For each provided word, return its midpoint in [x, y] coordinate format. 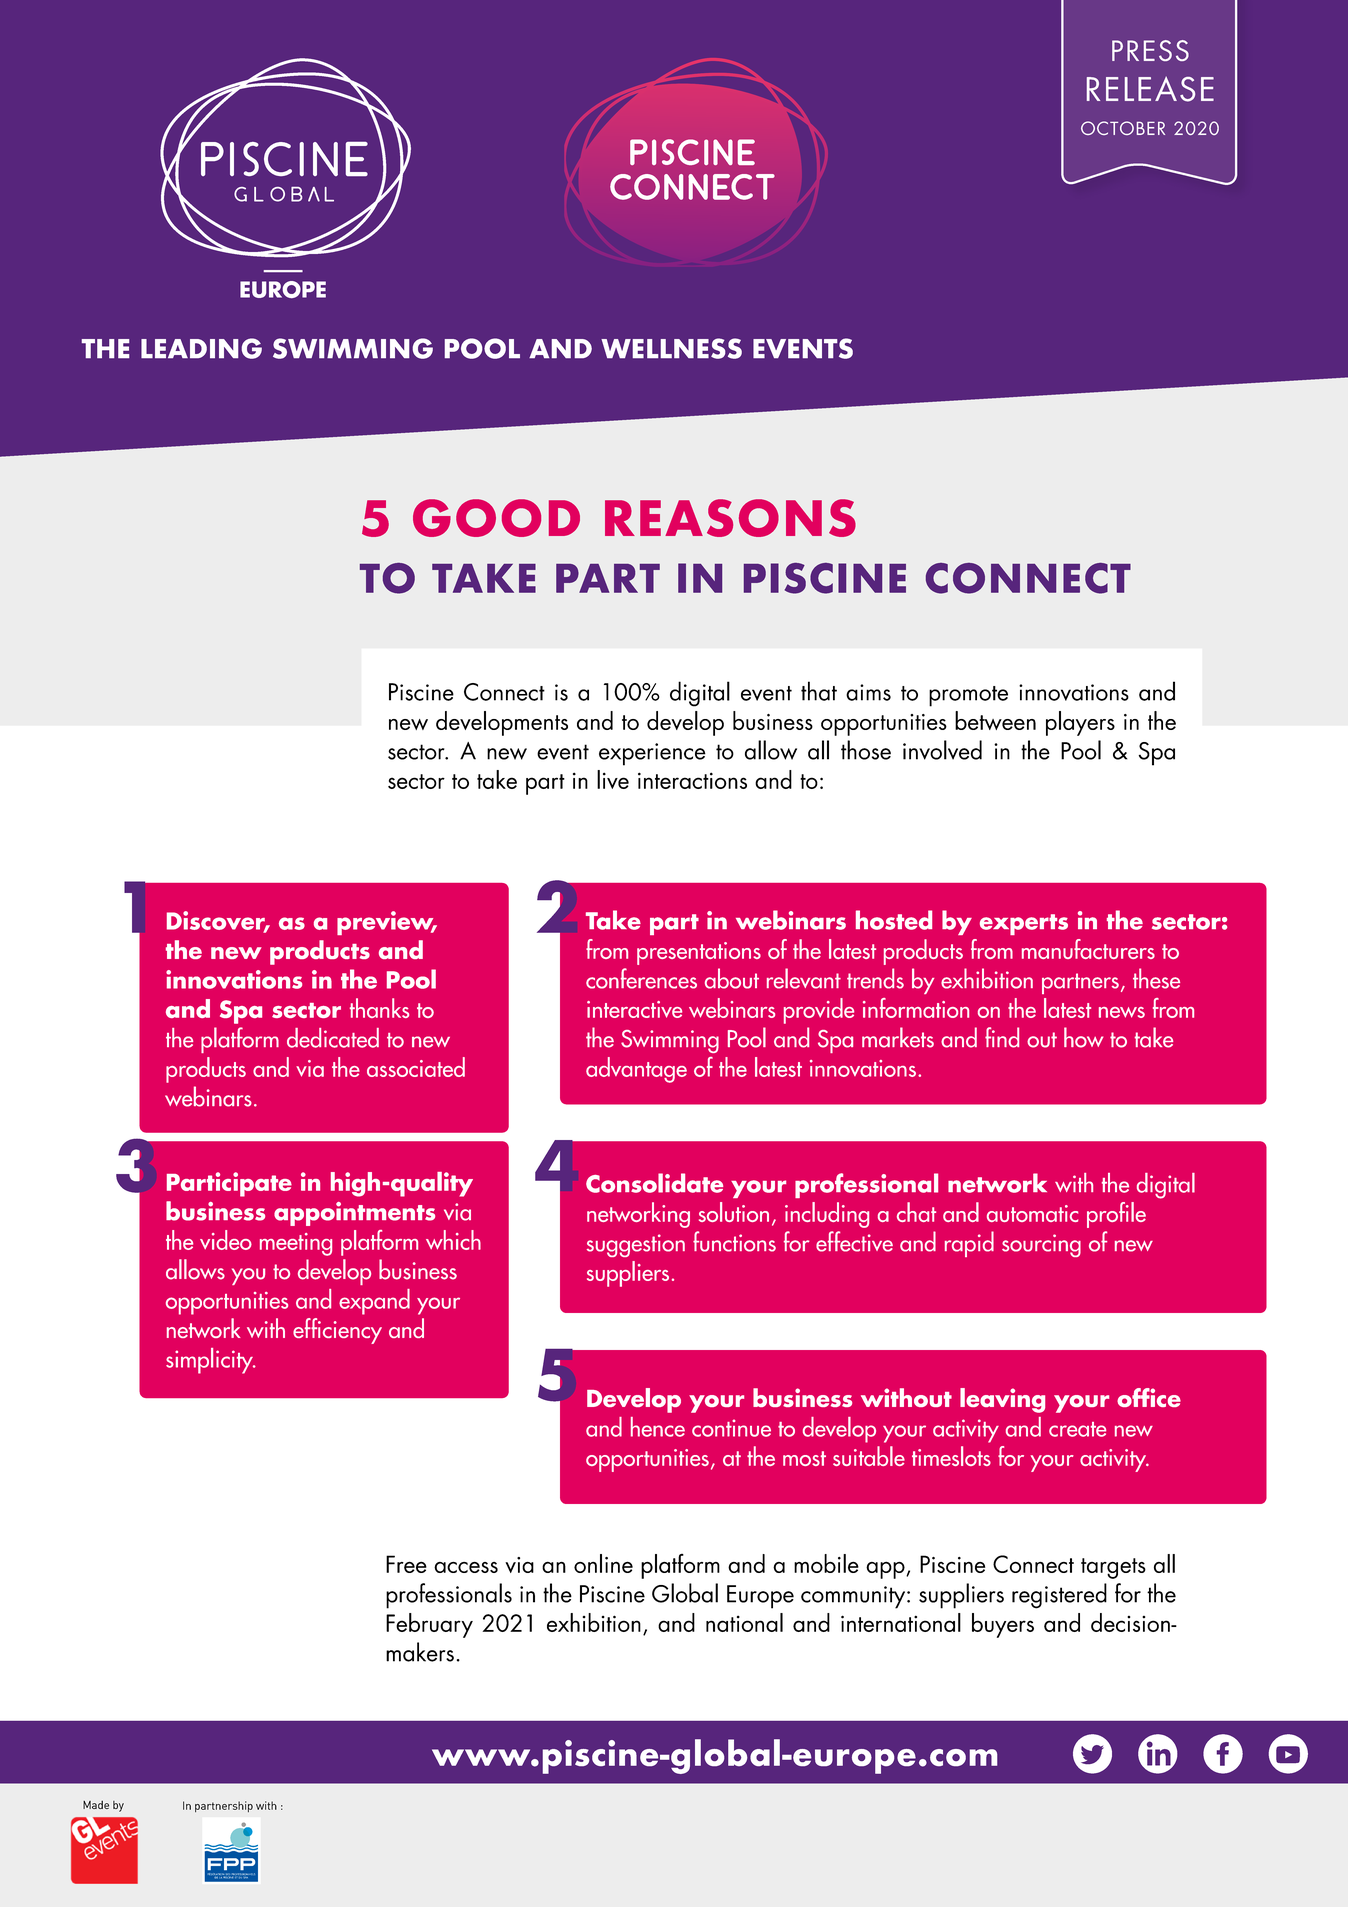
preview [386, 923]
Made [96, 1805]
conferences [641, 978]
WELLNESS [671, 348]
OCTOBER [1123, 128]
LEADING [201, 348]
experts [1024, 924]
